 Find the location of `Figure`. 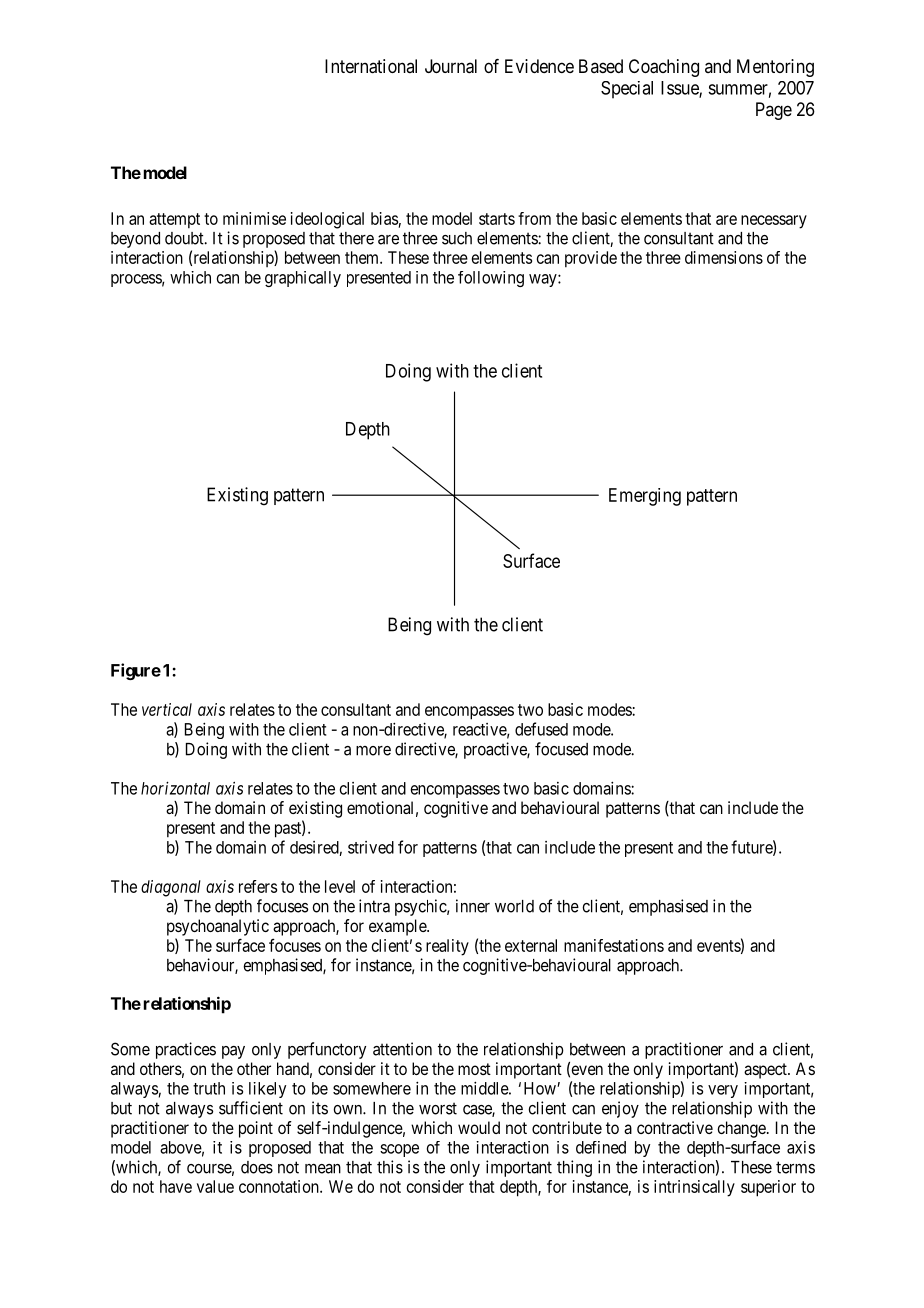

Figure is located at coordinates (136, 671).
